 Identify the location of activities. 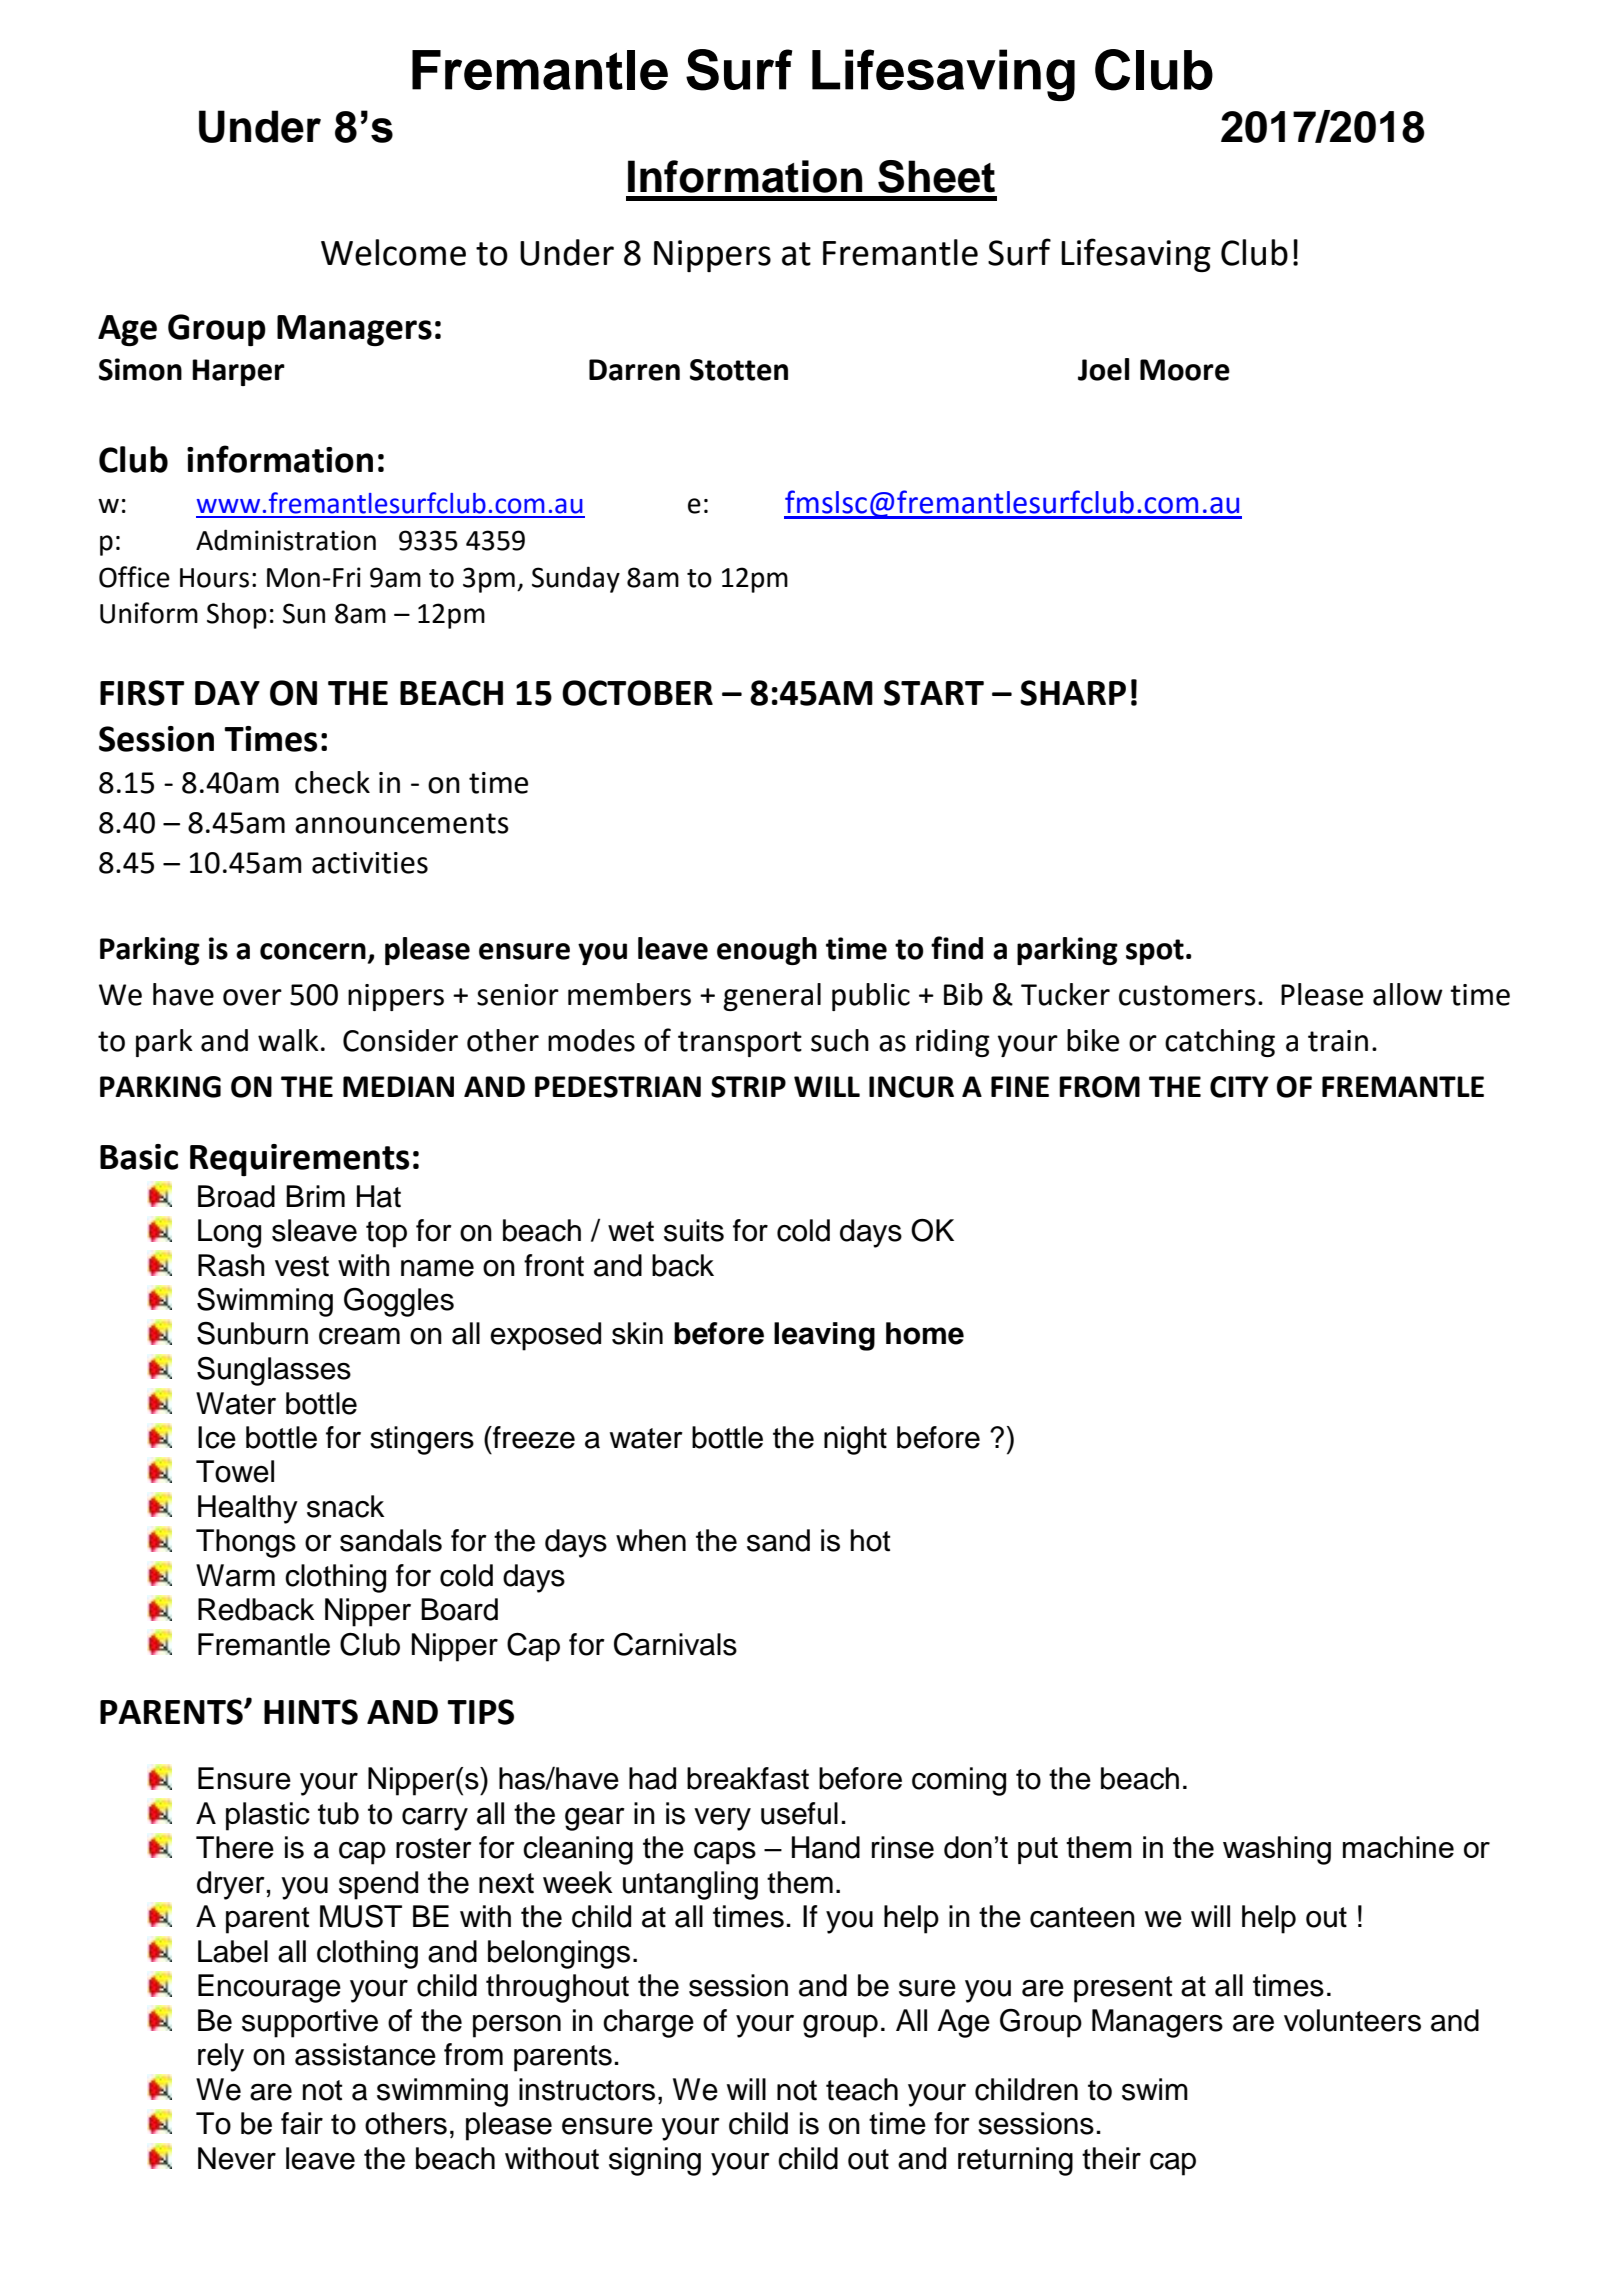
(370, 863).
